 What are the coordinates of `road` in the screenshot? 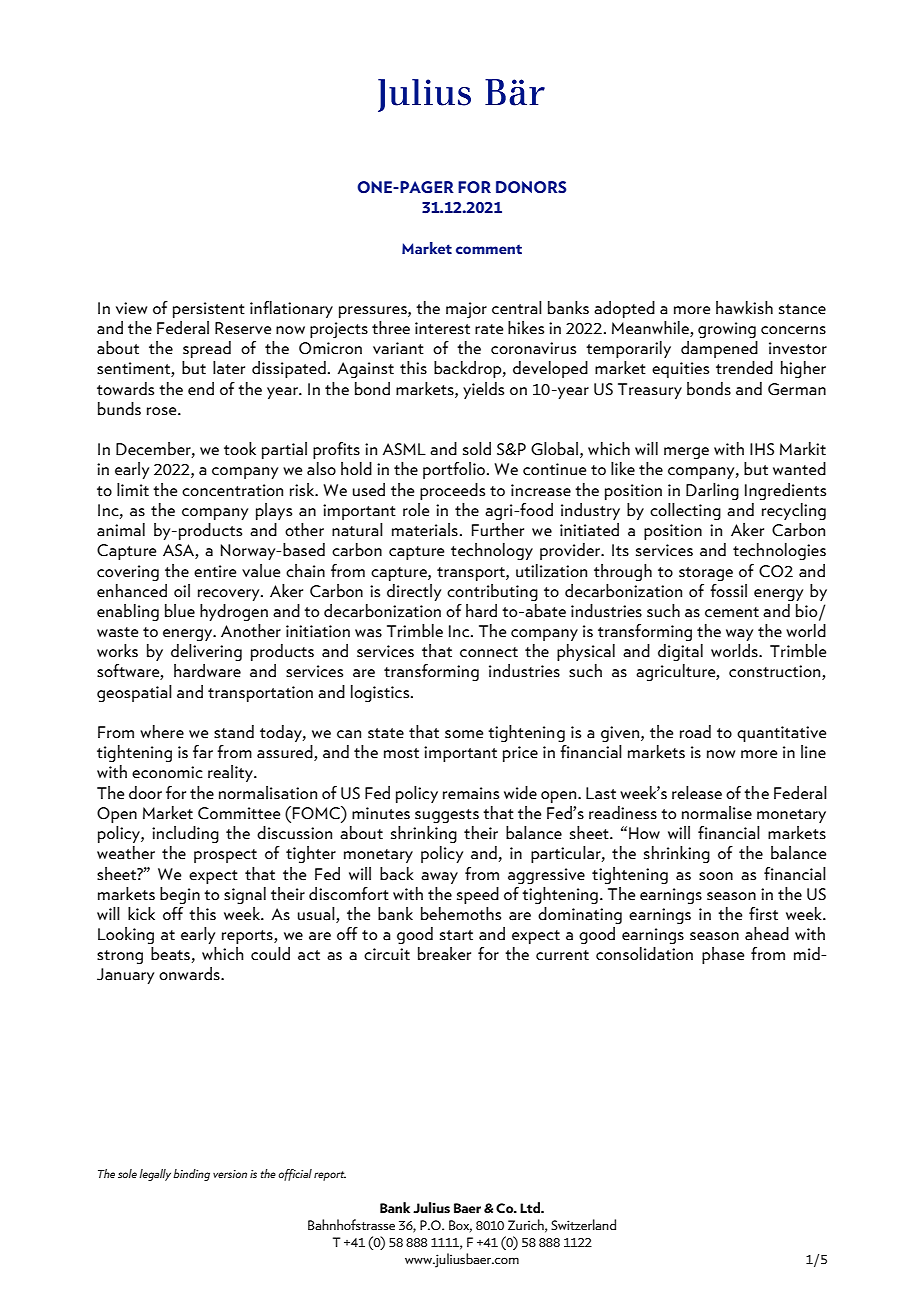 It's located at (695, 732).
